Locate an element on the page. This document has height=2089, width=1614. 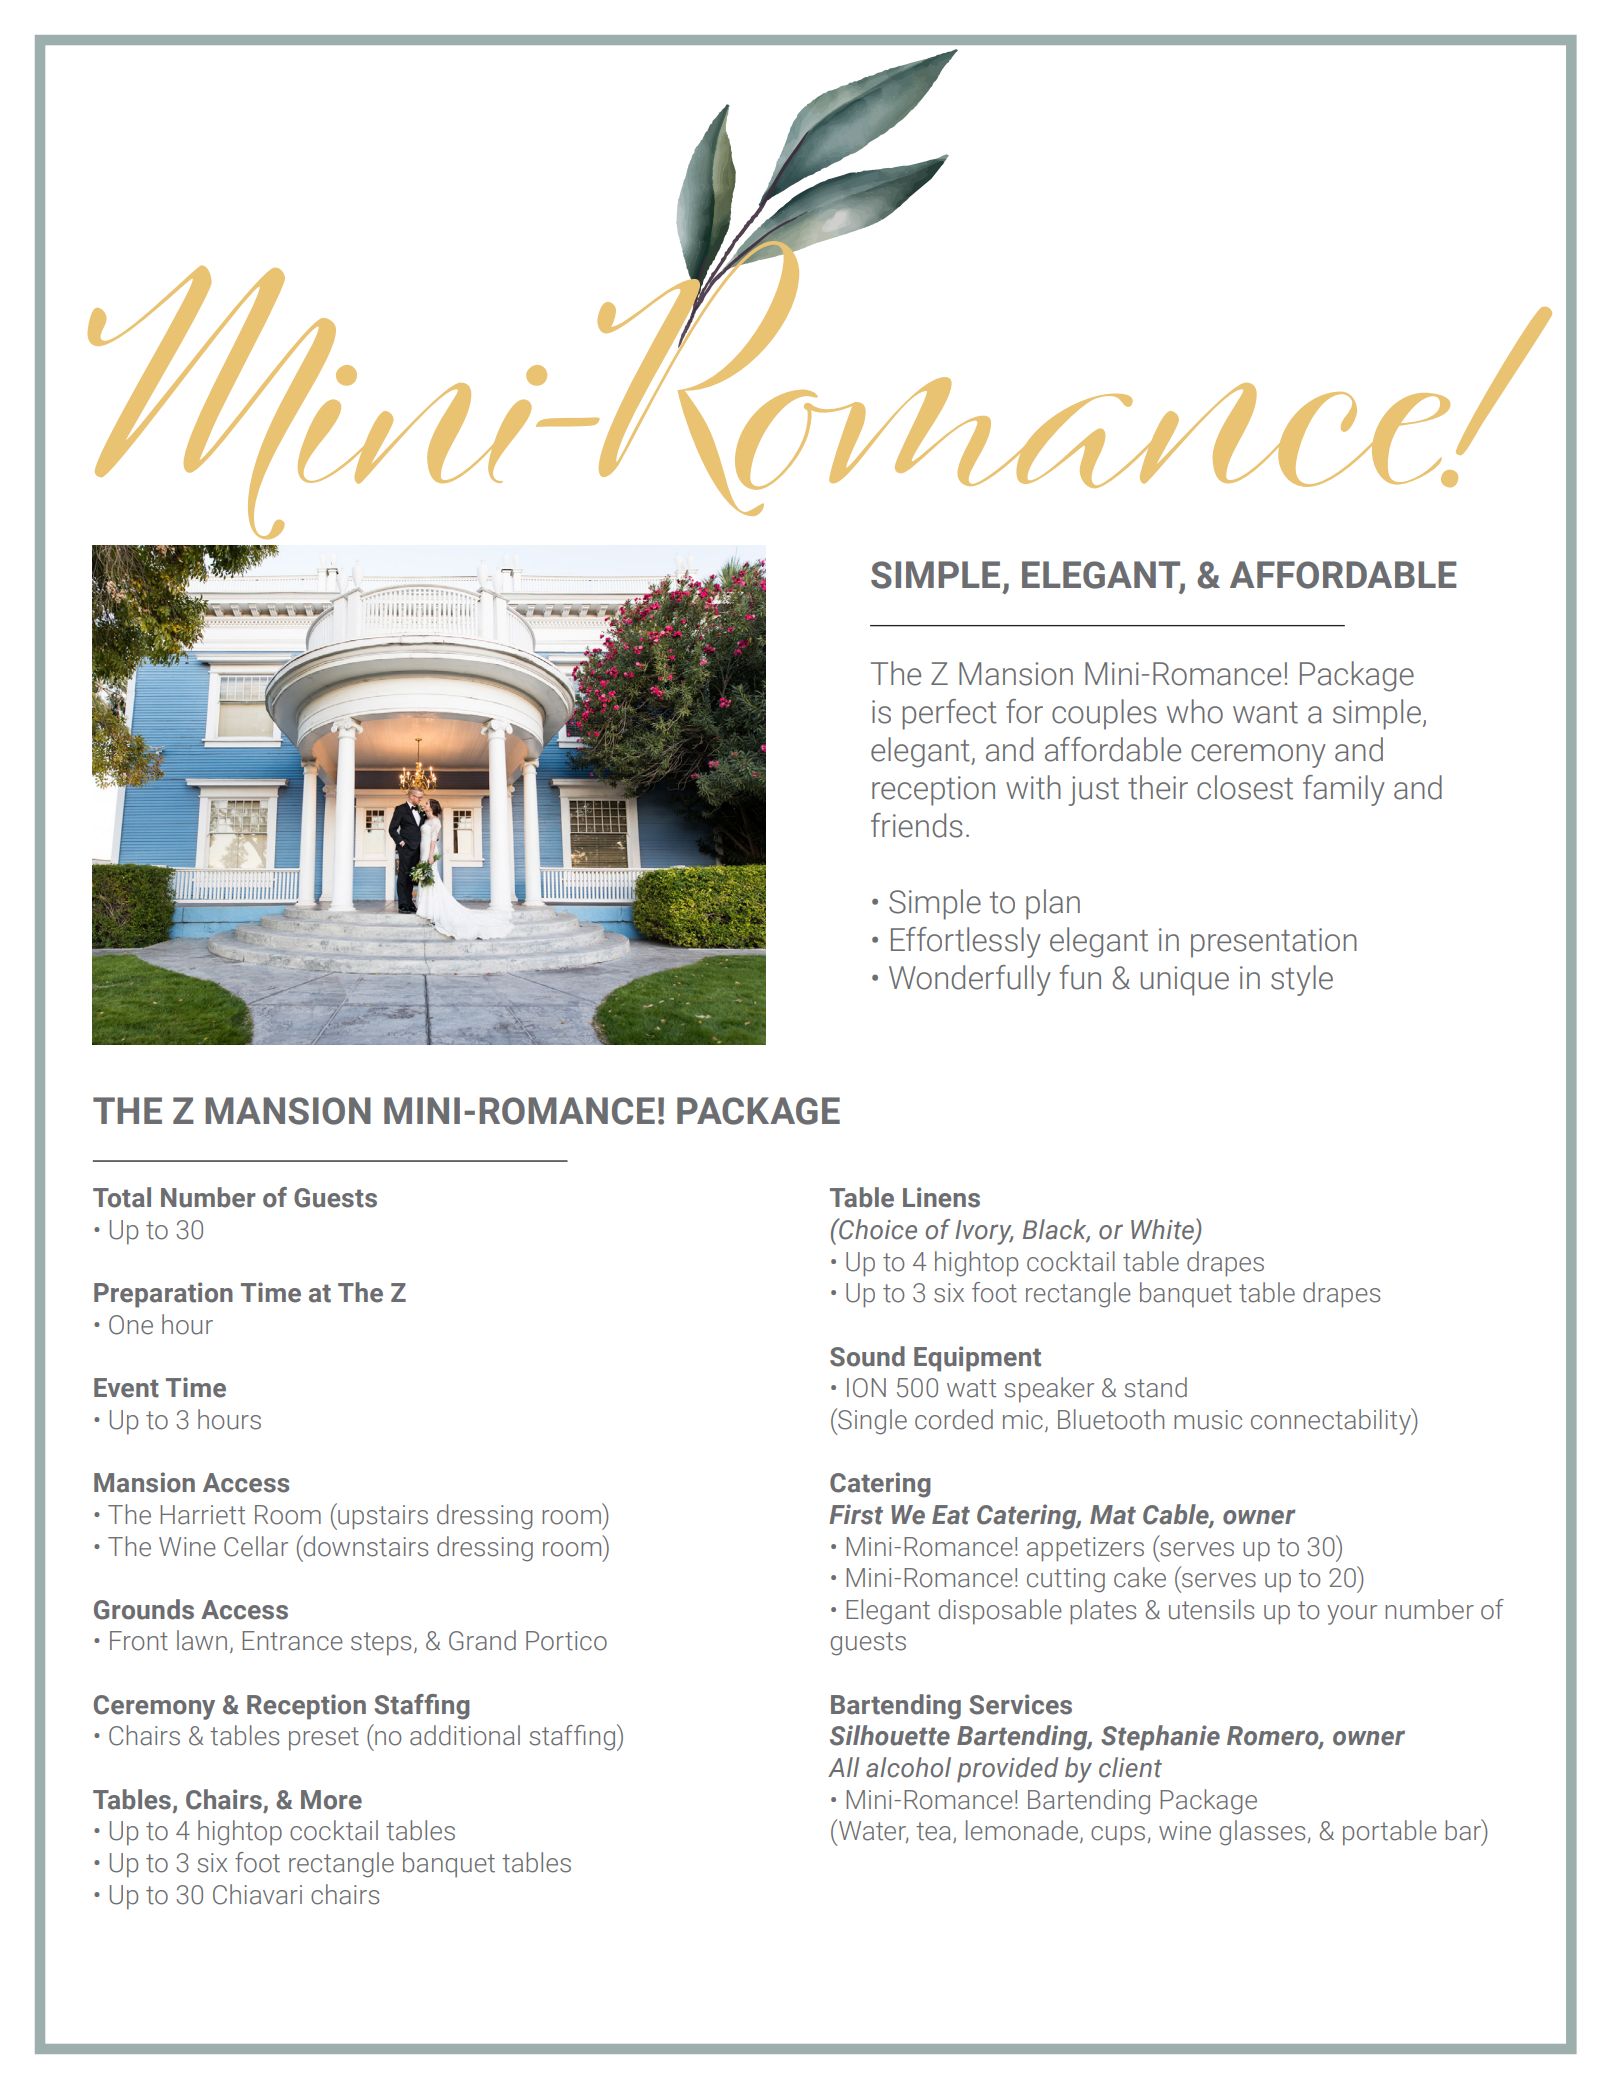
perfect is located at coordinates (950, 714).
